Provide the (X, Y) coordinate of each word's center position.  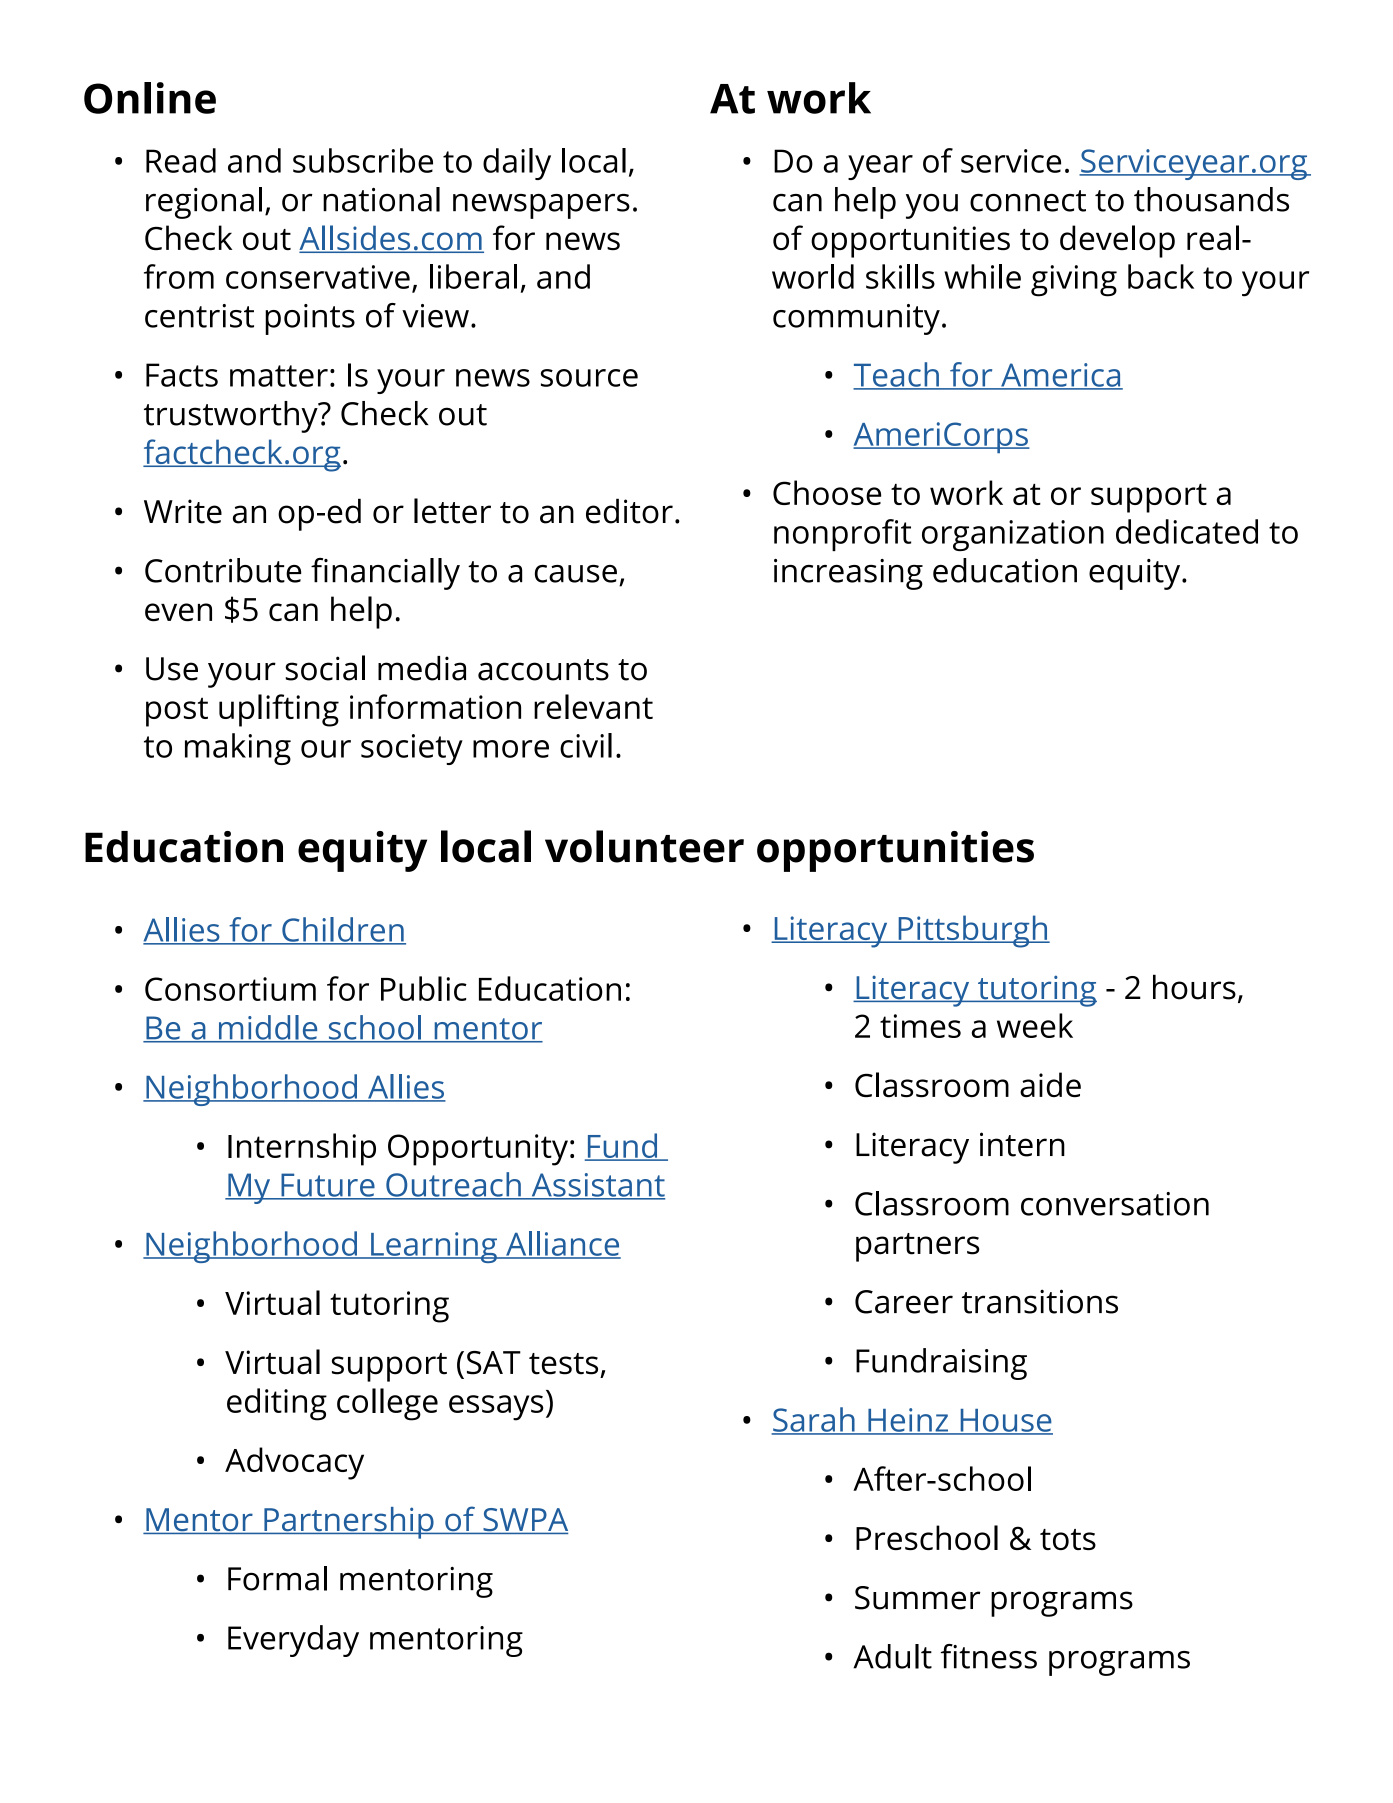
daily (517, 164)
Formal (277, 1578)
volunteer (644, 846)
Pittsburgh (973, 931)
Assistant (597, 1186)
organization (1013, 535)
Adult (892, 1656)
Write (183, 511)
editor (629, 511)
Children (343, 930)
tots (1068, 1539)
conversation (1115, 1204)
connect (1028, 201)
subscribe (363, 160)
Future (328, 1186)
